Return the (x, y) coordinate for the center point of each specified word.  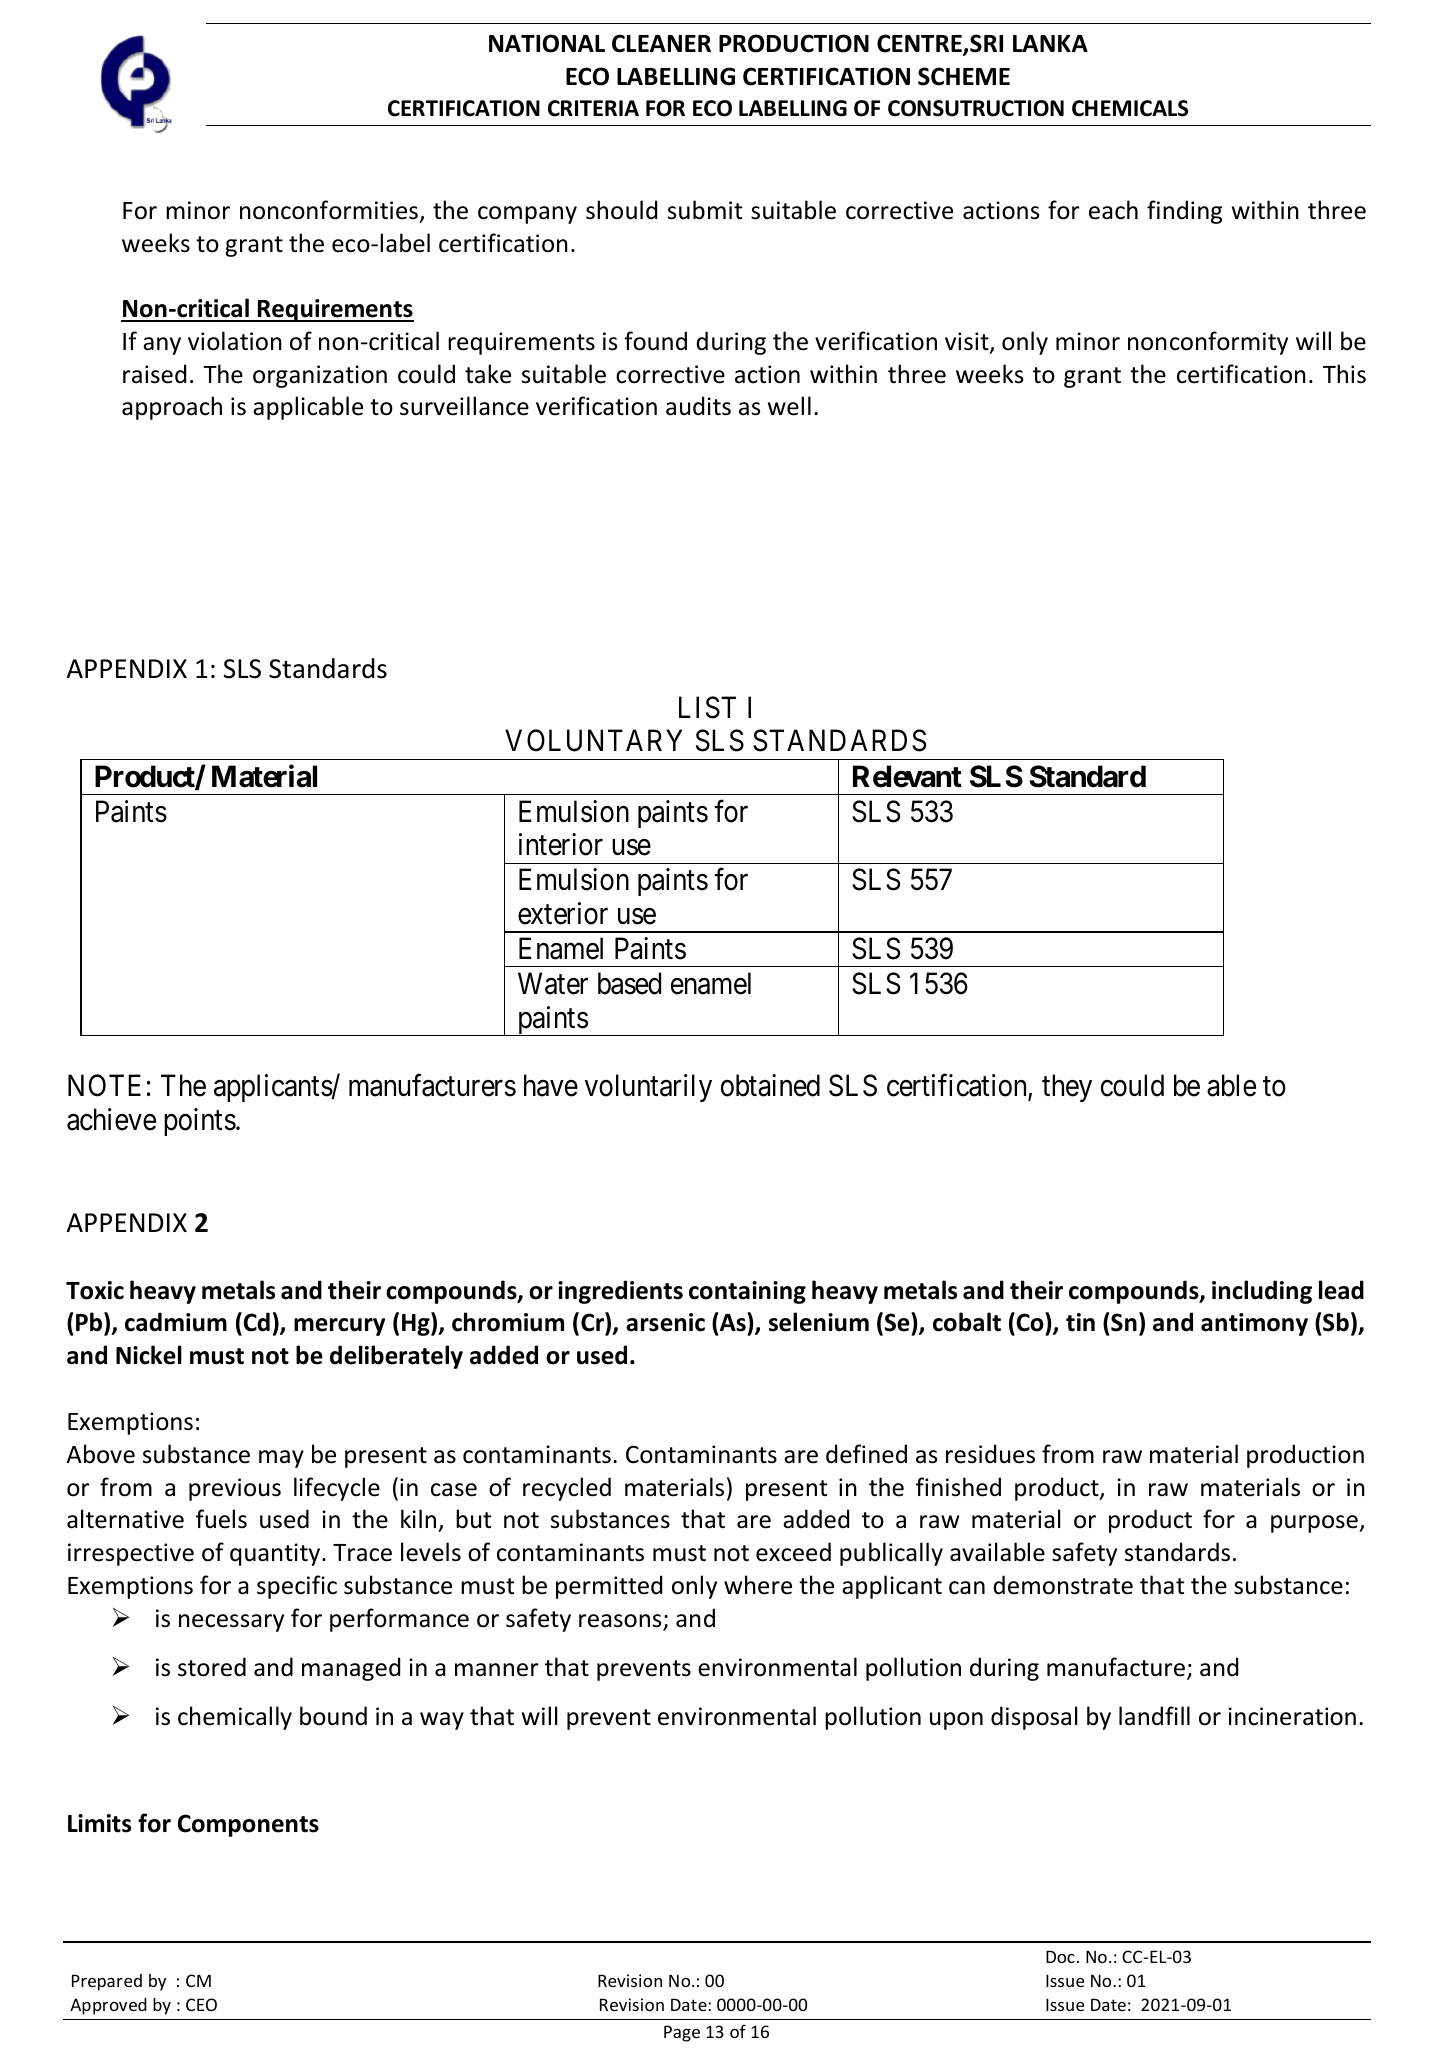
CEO (201, 2004)
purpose (1315, 1524)
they (1067, 1088)
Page (682, 2033)
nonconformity (1208, 343)
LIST (707, 707)
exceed (793, 1552)
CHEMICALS (1130, 108)
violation (235, 341)
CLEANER (661, 43)
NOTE (104, 1086)
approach (172, 408)
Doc (1060, 1956)
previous (235, 1489)
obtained (770, 1085)
